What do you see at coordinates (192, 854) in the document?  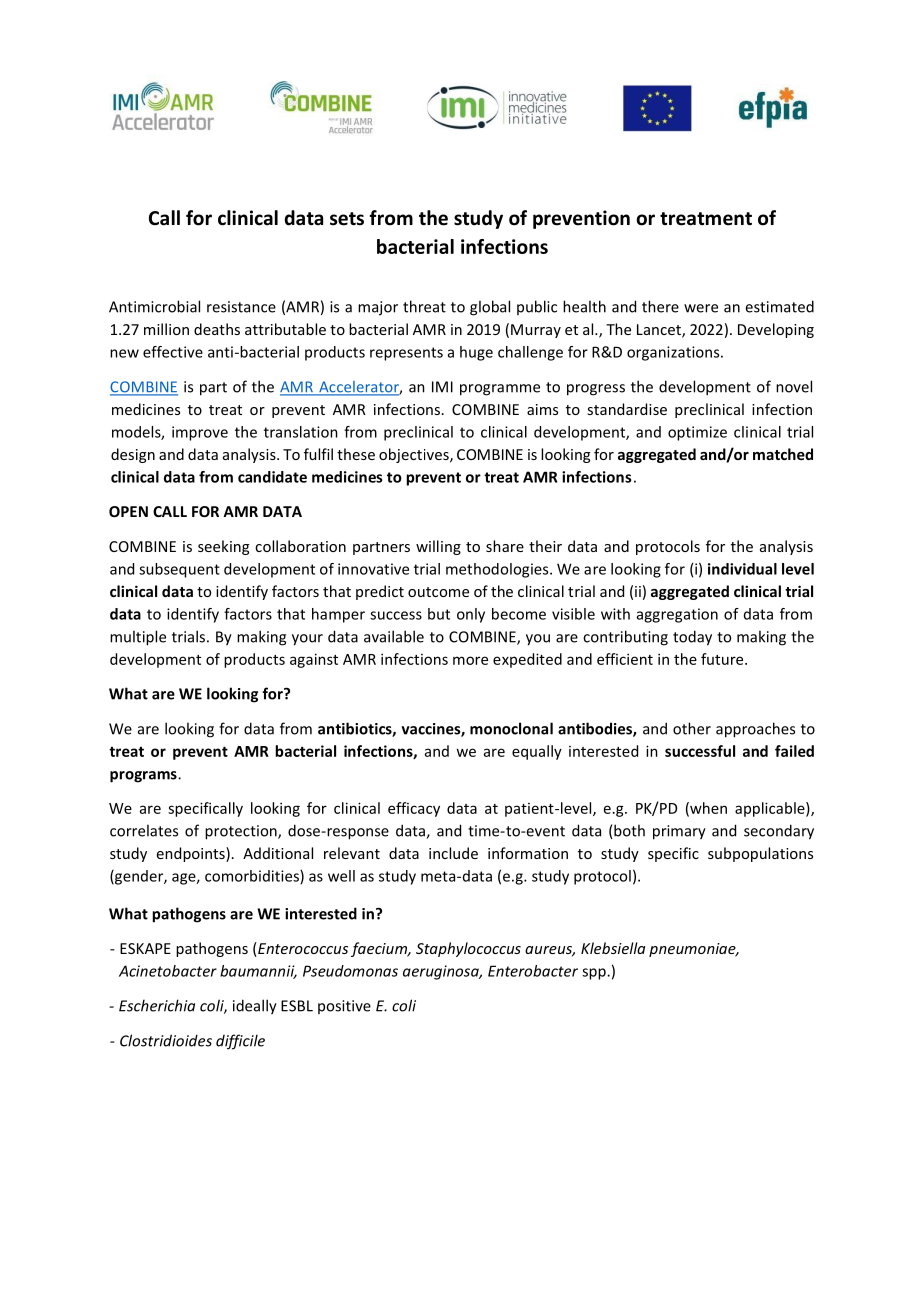 I see `endpoints` at bounding box center [192, 854].
